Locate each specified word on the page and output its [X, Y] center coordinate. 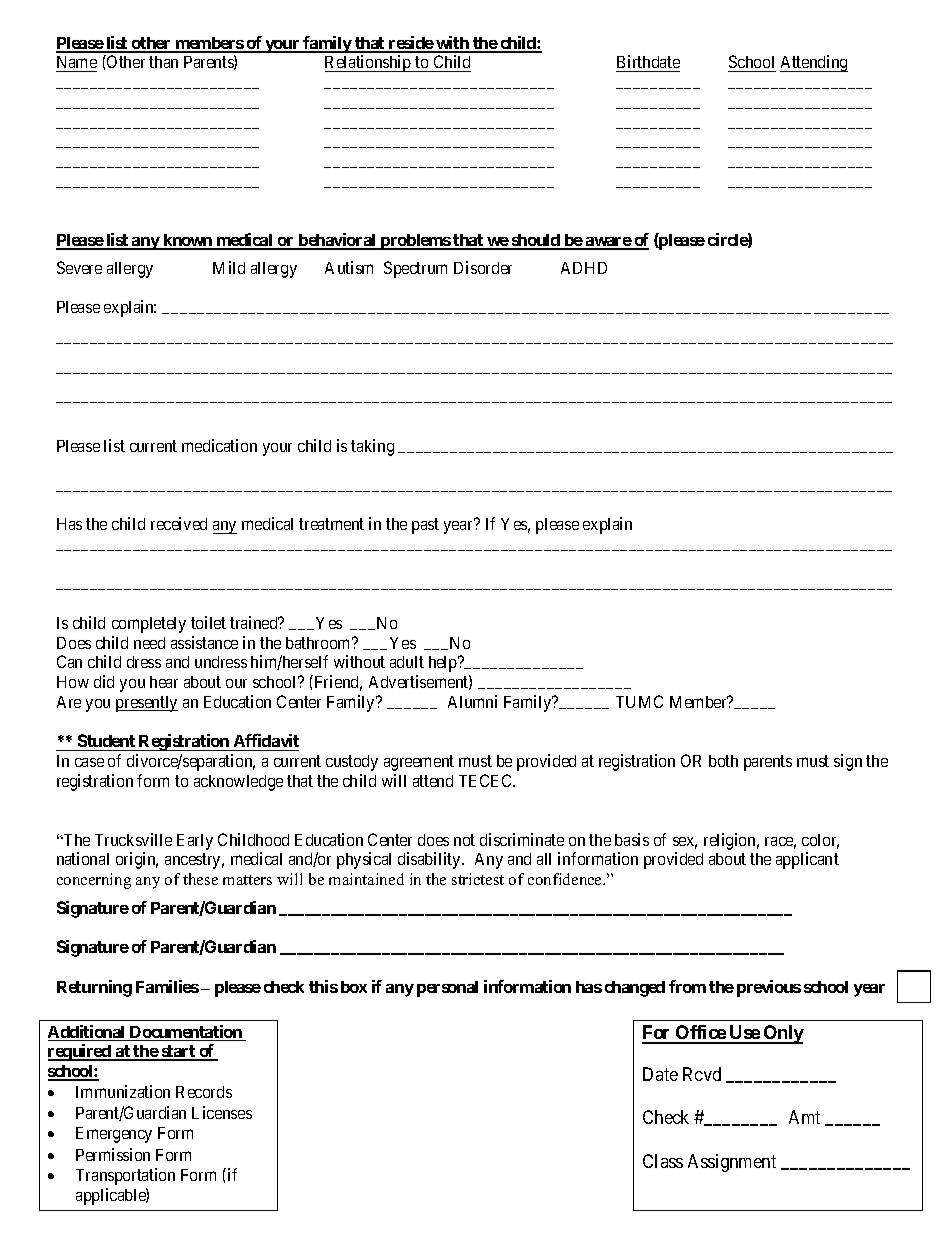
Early [195, 842]
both [723, 761]
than [163, 62]
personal [447, 989]
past [425, 526]
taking [372, 447]
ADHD [584, 268]
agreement [419, 763]
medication [219, 445]
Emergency [114, 1135]
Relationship [369, 63]
